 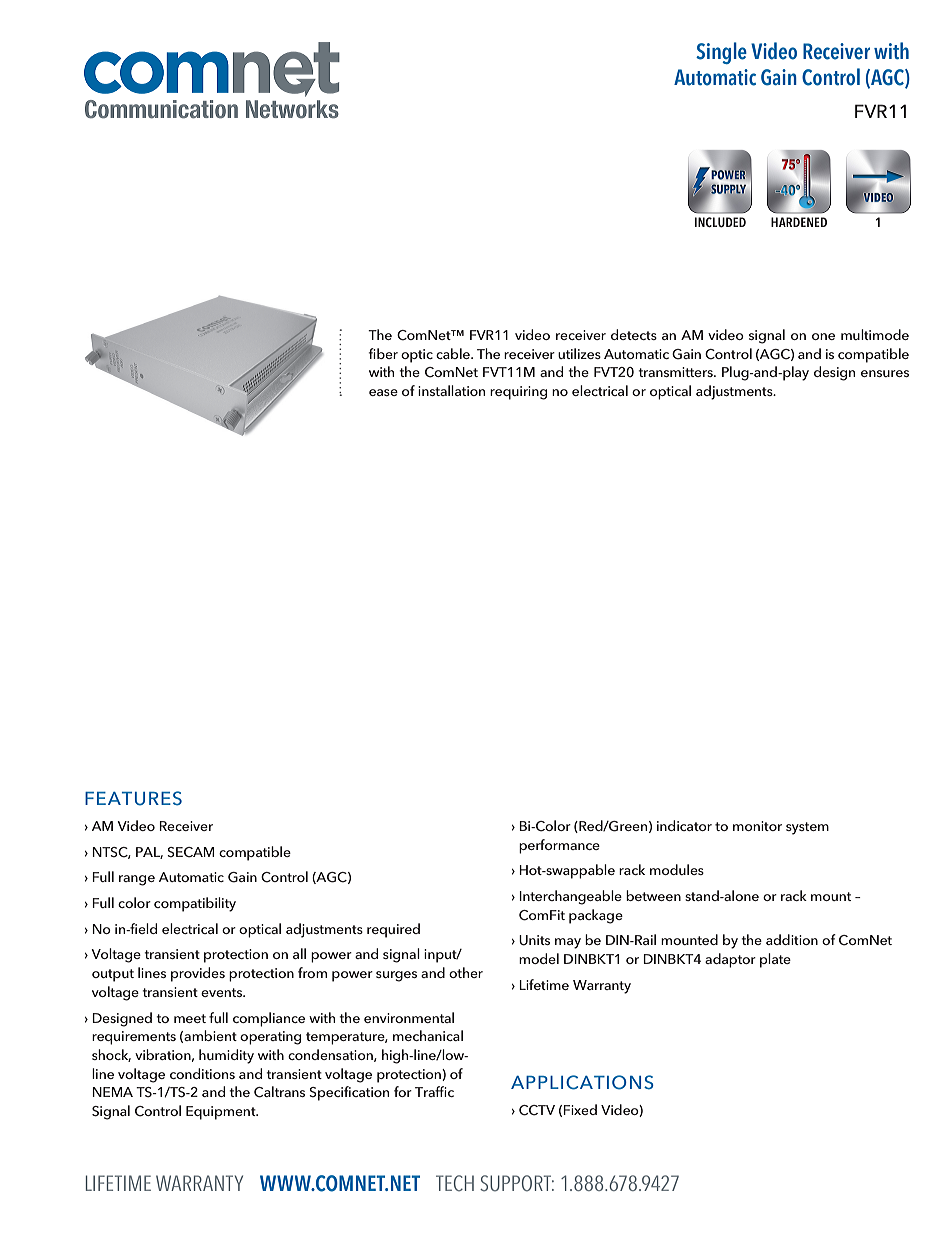 What do you see at coordinates (383, 353) in the screenshot?
I see `fiber` at bounding box center [383, 353].
